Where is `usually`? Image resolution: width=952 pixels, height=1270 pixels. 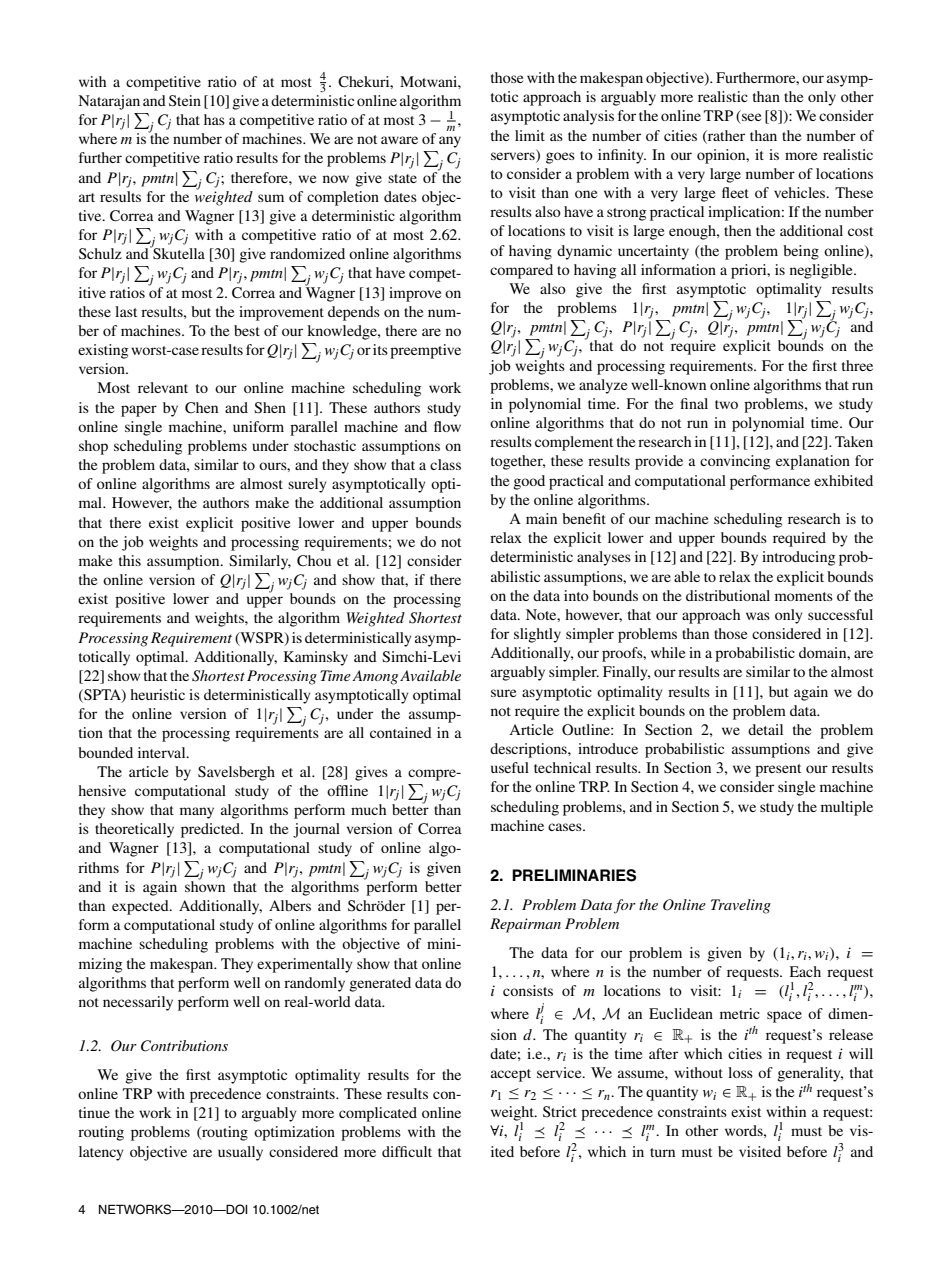
usually is located at coordinates (240, 1153).
